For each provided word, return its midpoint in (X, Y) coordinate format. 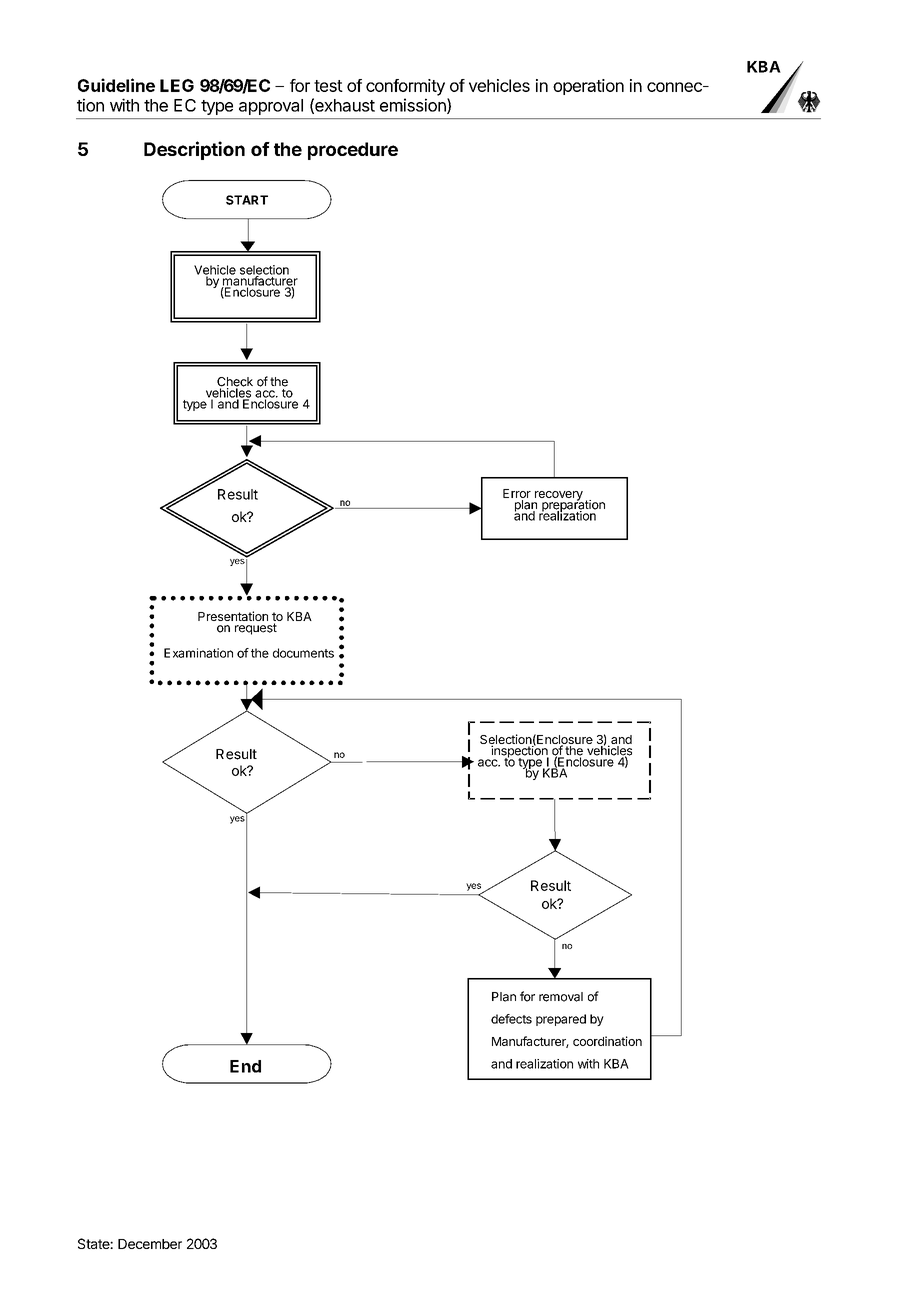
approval (271, 107)
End (245, 1066)
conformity (405, 87)
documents (303, 653)
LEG (177, 85)
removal (561, 997)
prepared (561, 1020)
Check (235, 383)
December (150, 1244)
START (247, 200)
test (328, 86)
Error (517, 495)
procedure (353, 151)
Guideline (116, 85)
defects (511, 1019)
